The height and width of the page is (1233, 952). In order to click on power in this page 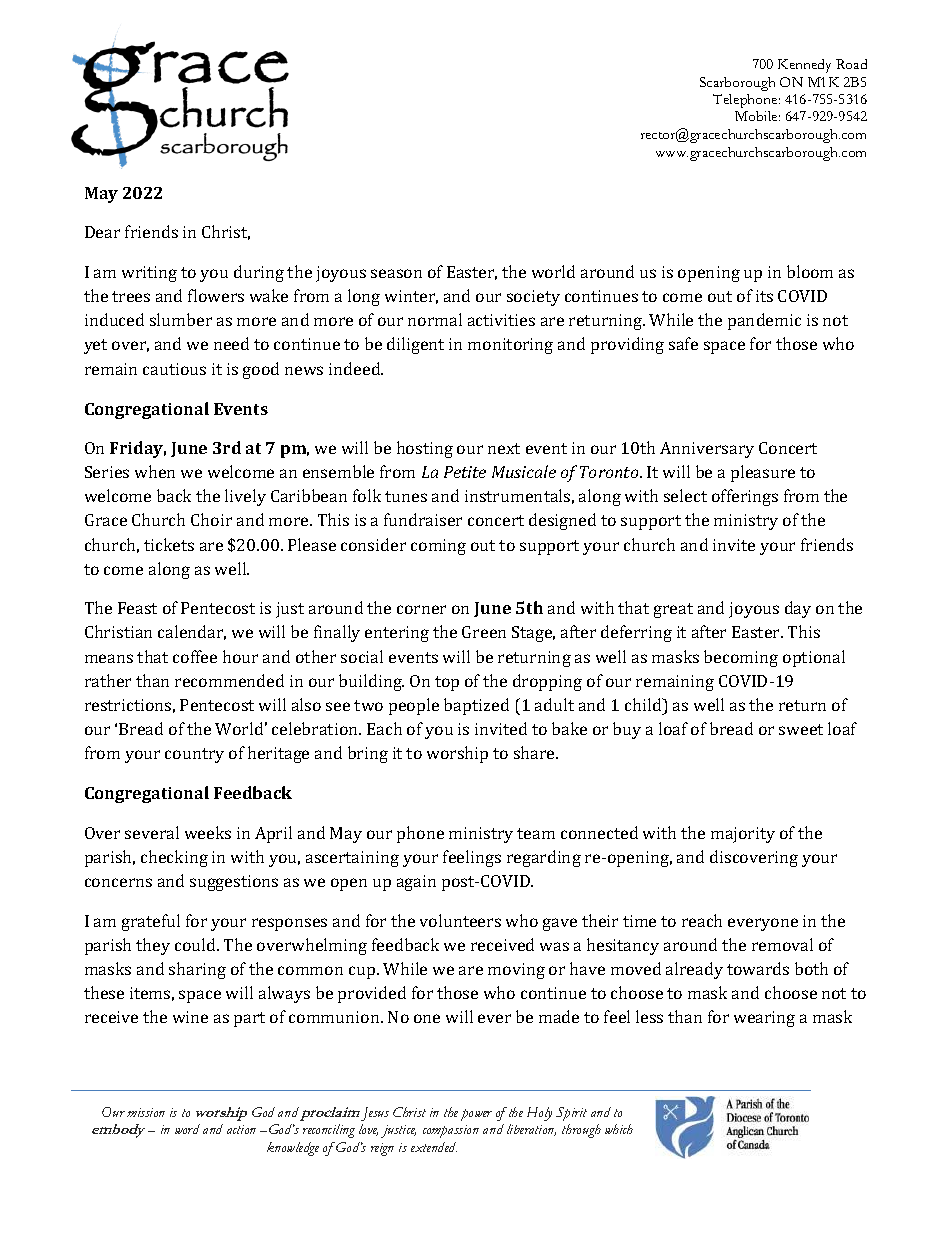, I will do `click(476, 1115)`.
